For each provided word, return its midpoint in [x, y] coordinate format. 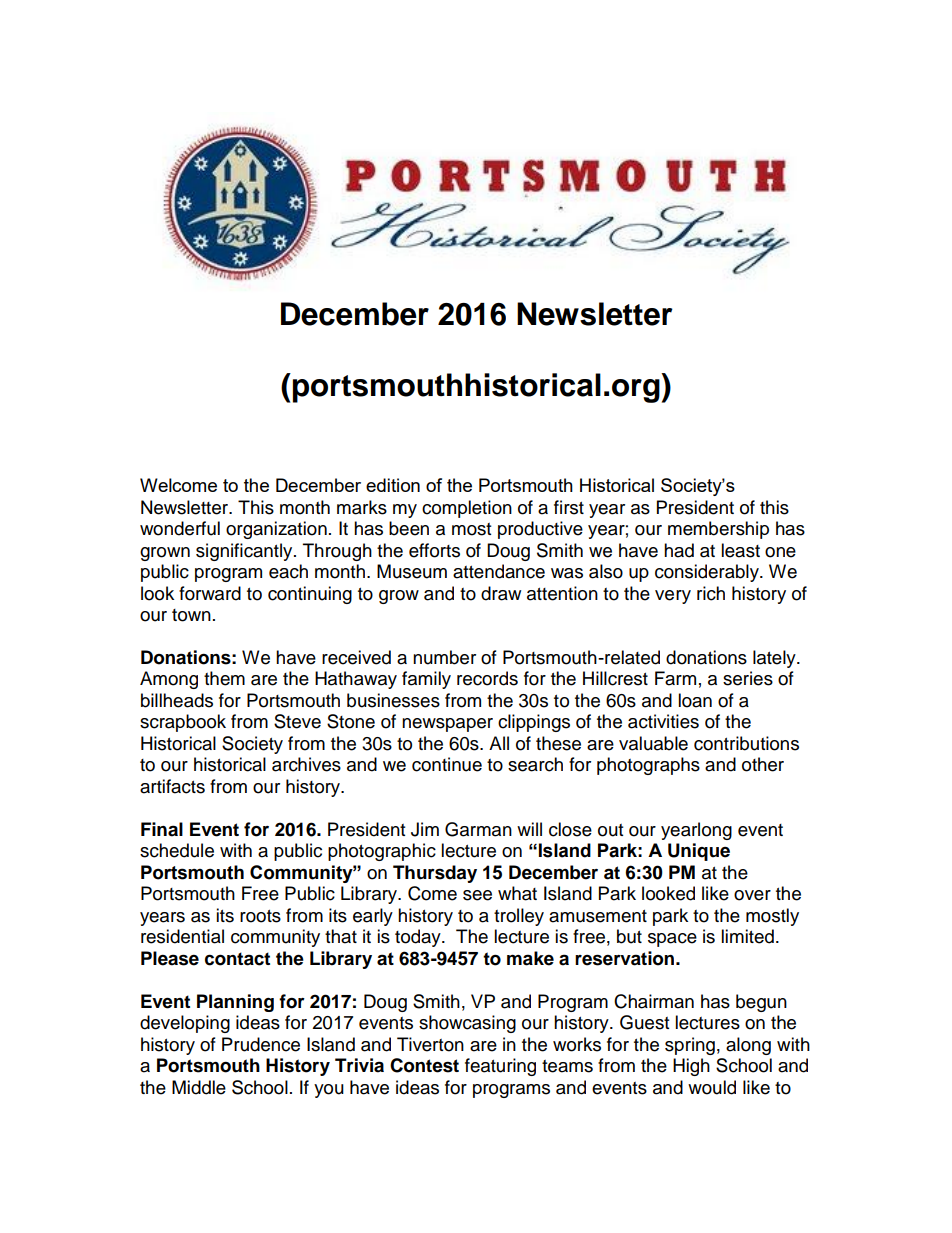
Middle [199, 1087]
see [477, 895]
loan [695, 700]
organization [276, 530]
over [752, 895]
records [487, 678]
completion [467, 509]
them [224, 678]
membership [718, 530]
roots [260, 916]
